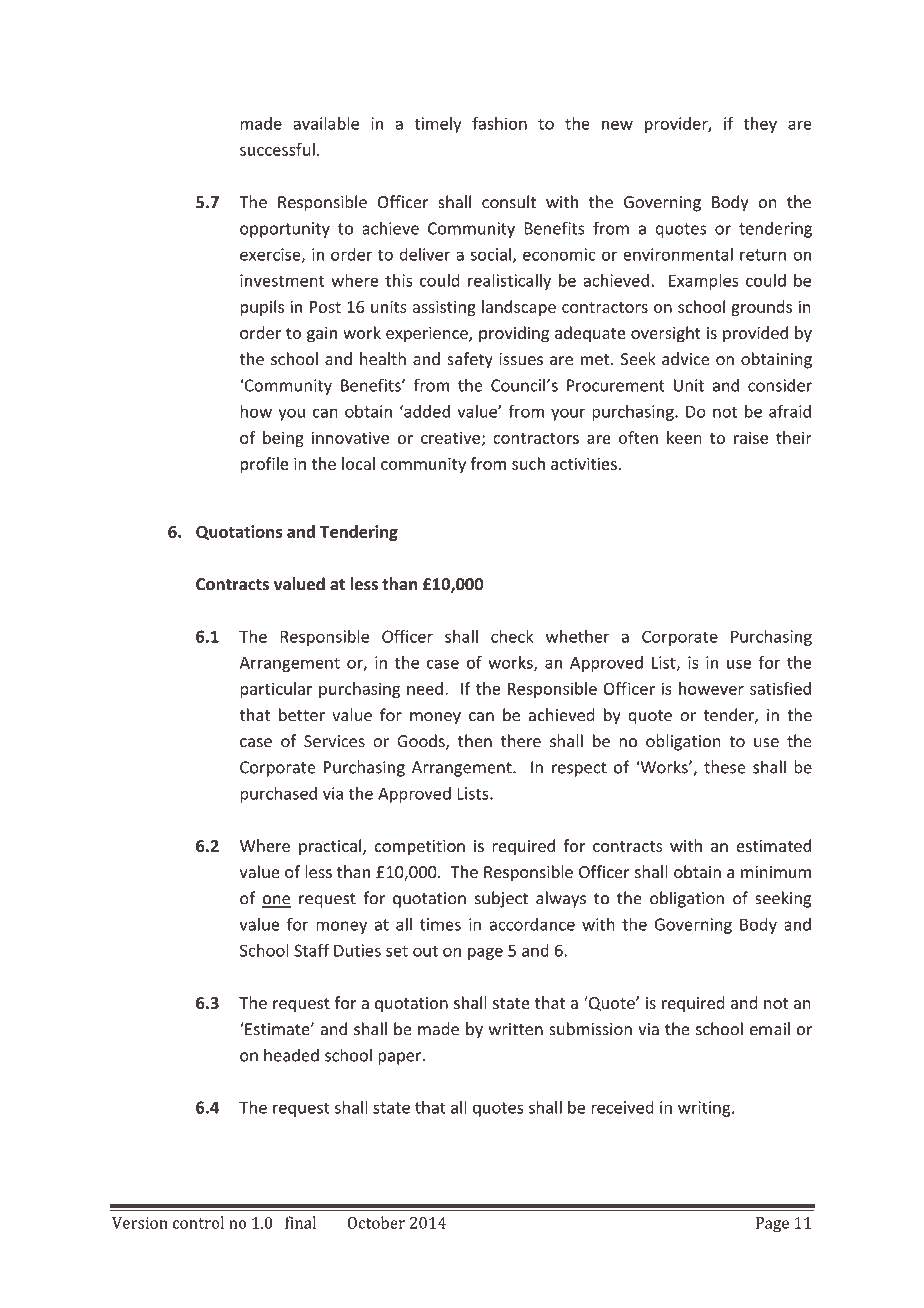  What do you see at coordinates (438, 125) in the screenshot?
I see `timely` at bounding box center [438, 125].
